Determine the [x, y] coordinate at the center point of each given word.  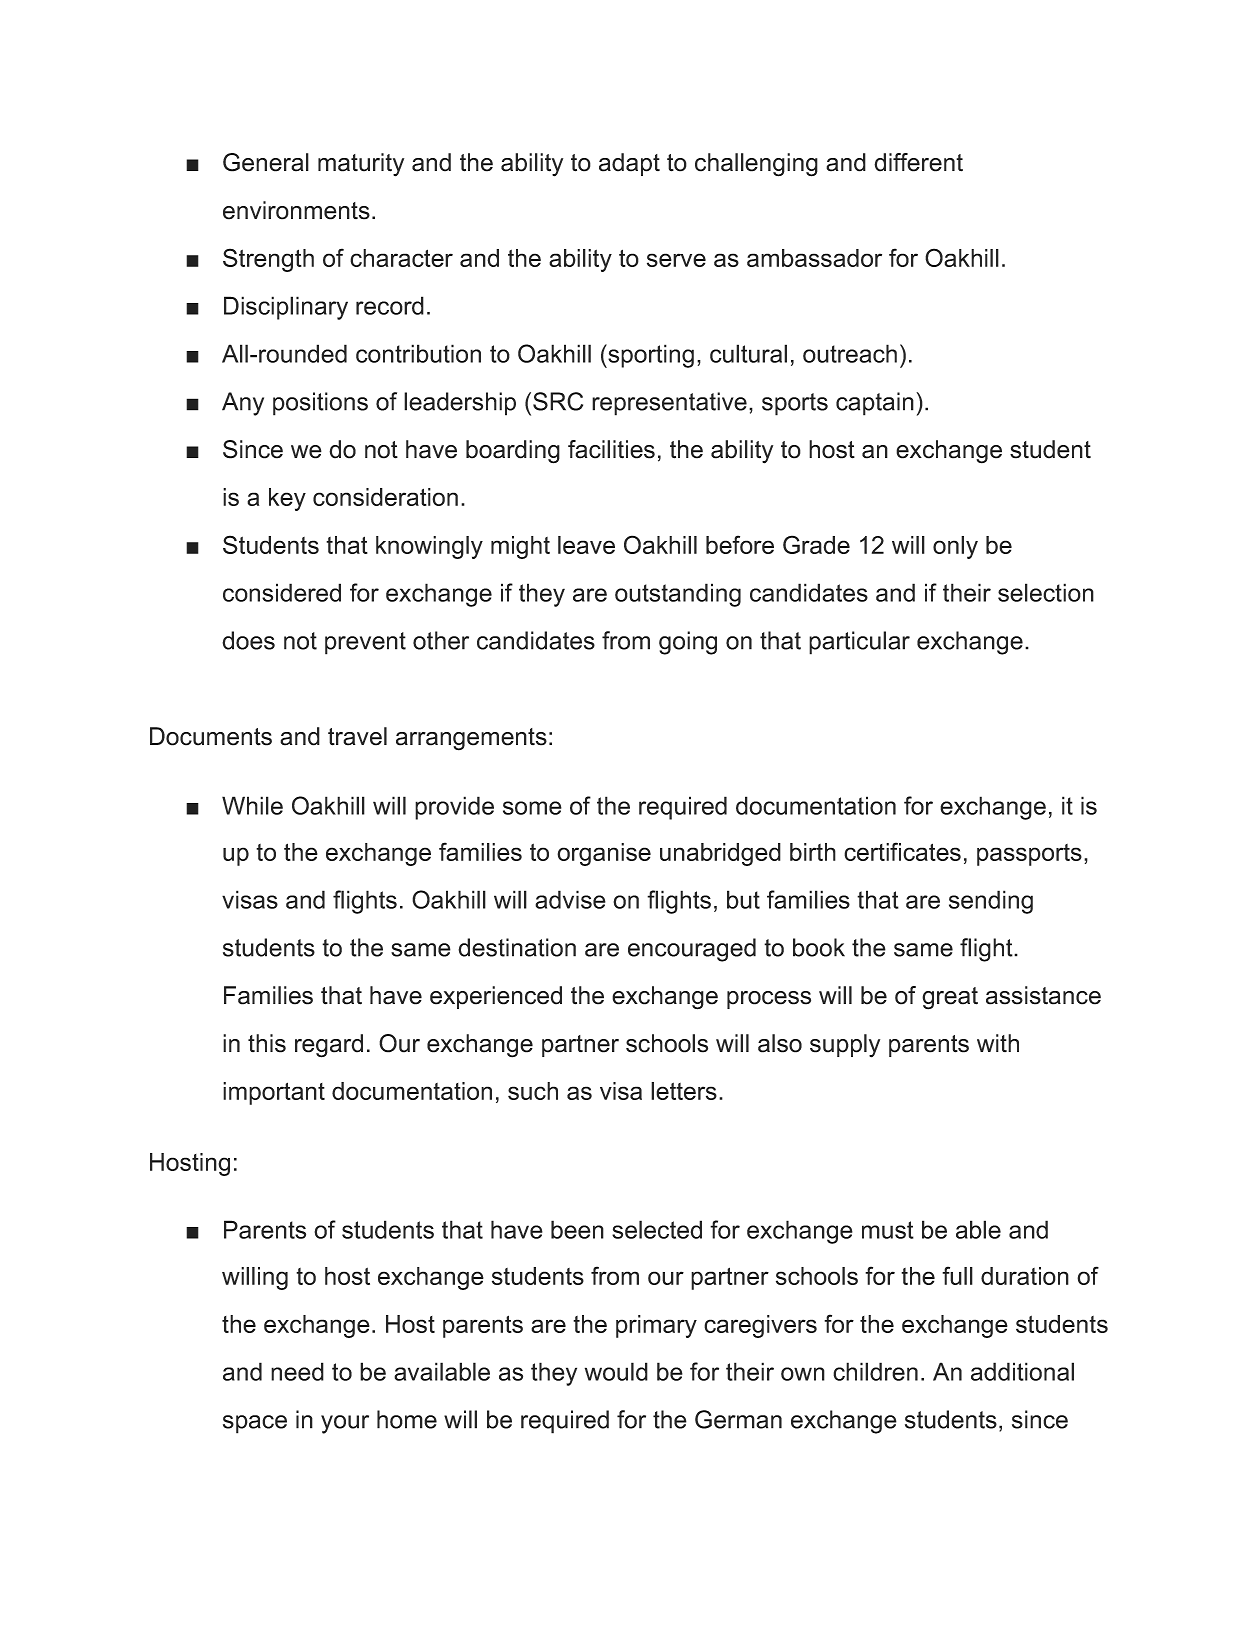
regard [329, 1046]
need [297, 1371]
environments [296, 210]
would [616, 1371]
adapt [629, 164]
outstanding [678, 595]
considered [282, 592]
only [955, 547]
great [950, 998]
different [918, 162]
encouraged [692, 950]
